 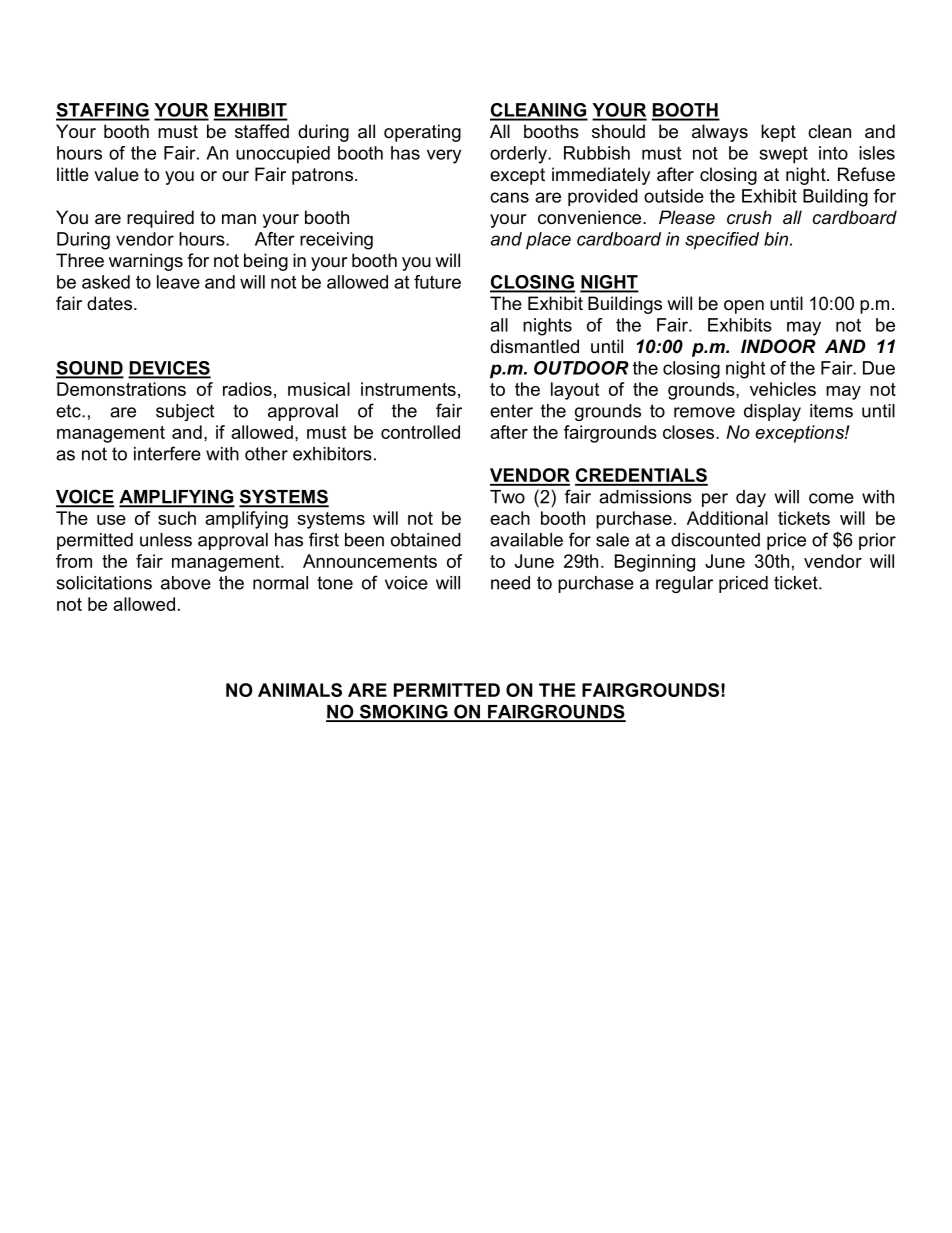 I want to click on dates, so click(x=109, y=303).
